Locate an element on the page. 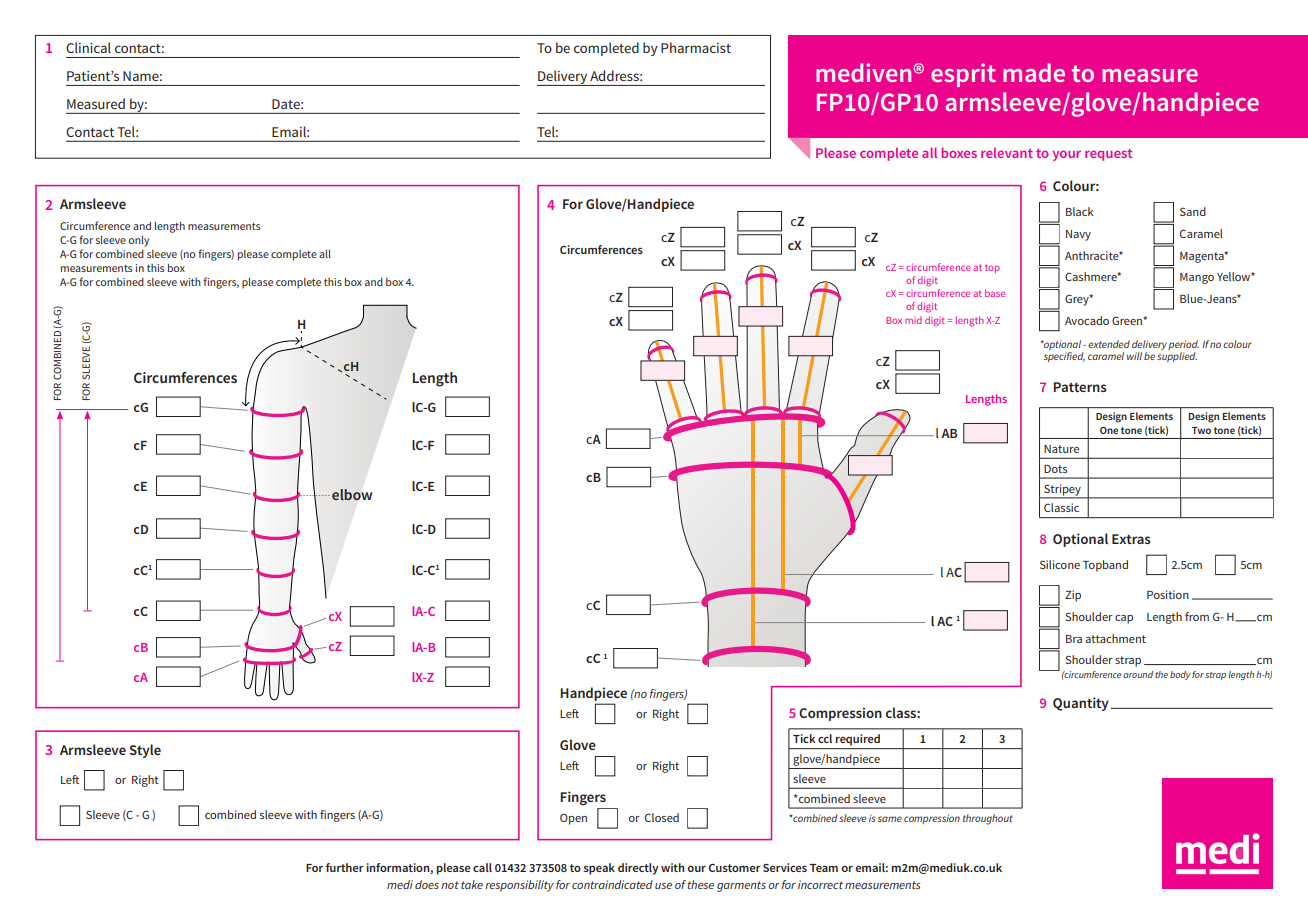 This image has height=924, width=1308. directly is located at coordinates (638, 869).
